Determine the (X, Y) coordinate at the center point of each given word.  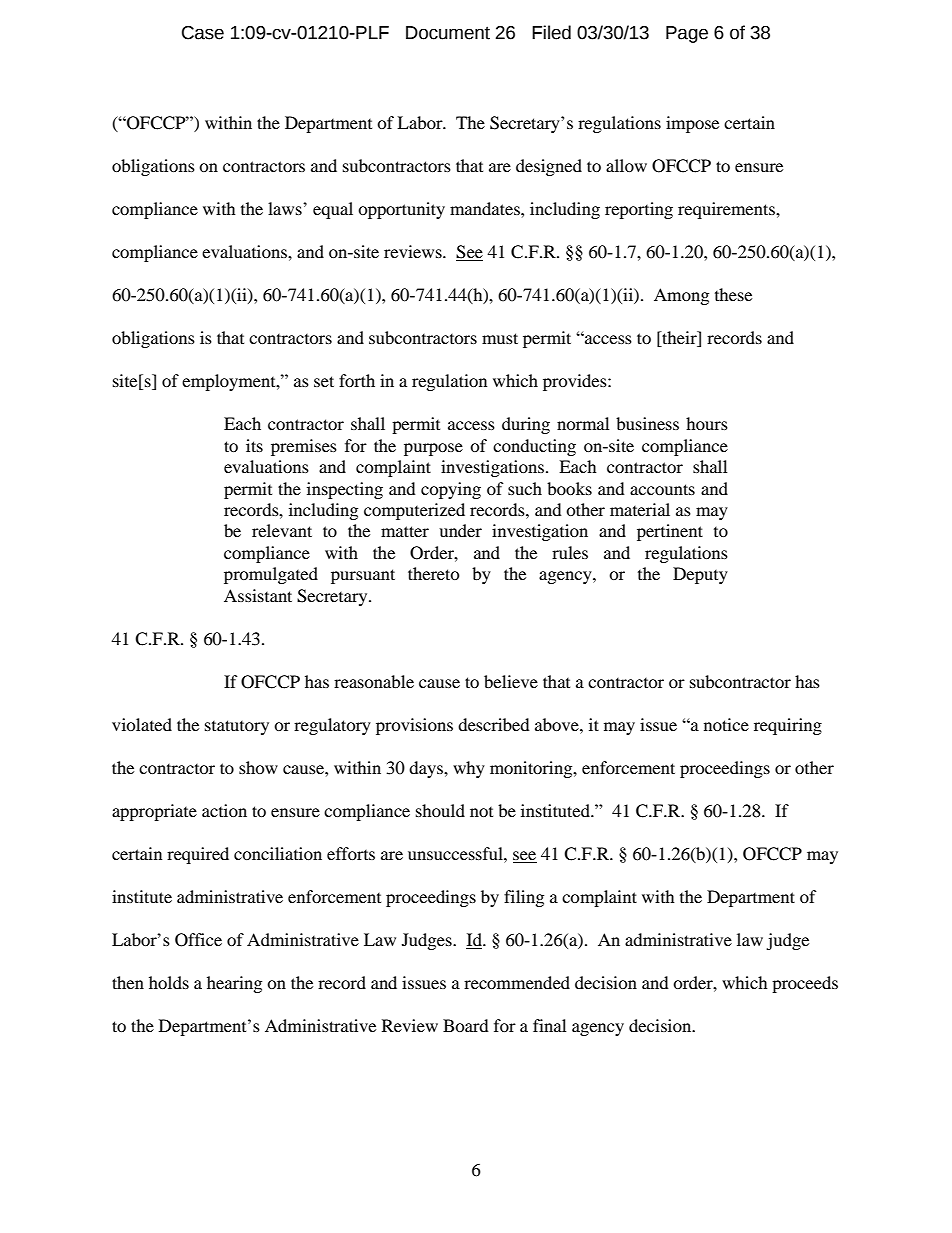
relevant (282, 530)
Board (466, 1025)
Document (448, 33)
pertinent (670, 532)
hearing (234, 984)
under (460, 530)
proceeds (805, 984)
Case (203, 33)
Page (687, 34)
